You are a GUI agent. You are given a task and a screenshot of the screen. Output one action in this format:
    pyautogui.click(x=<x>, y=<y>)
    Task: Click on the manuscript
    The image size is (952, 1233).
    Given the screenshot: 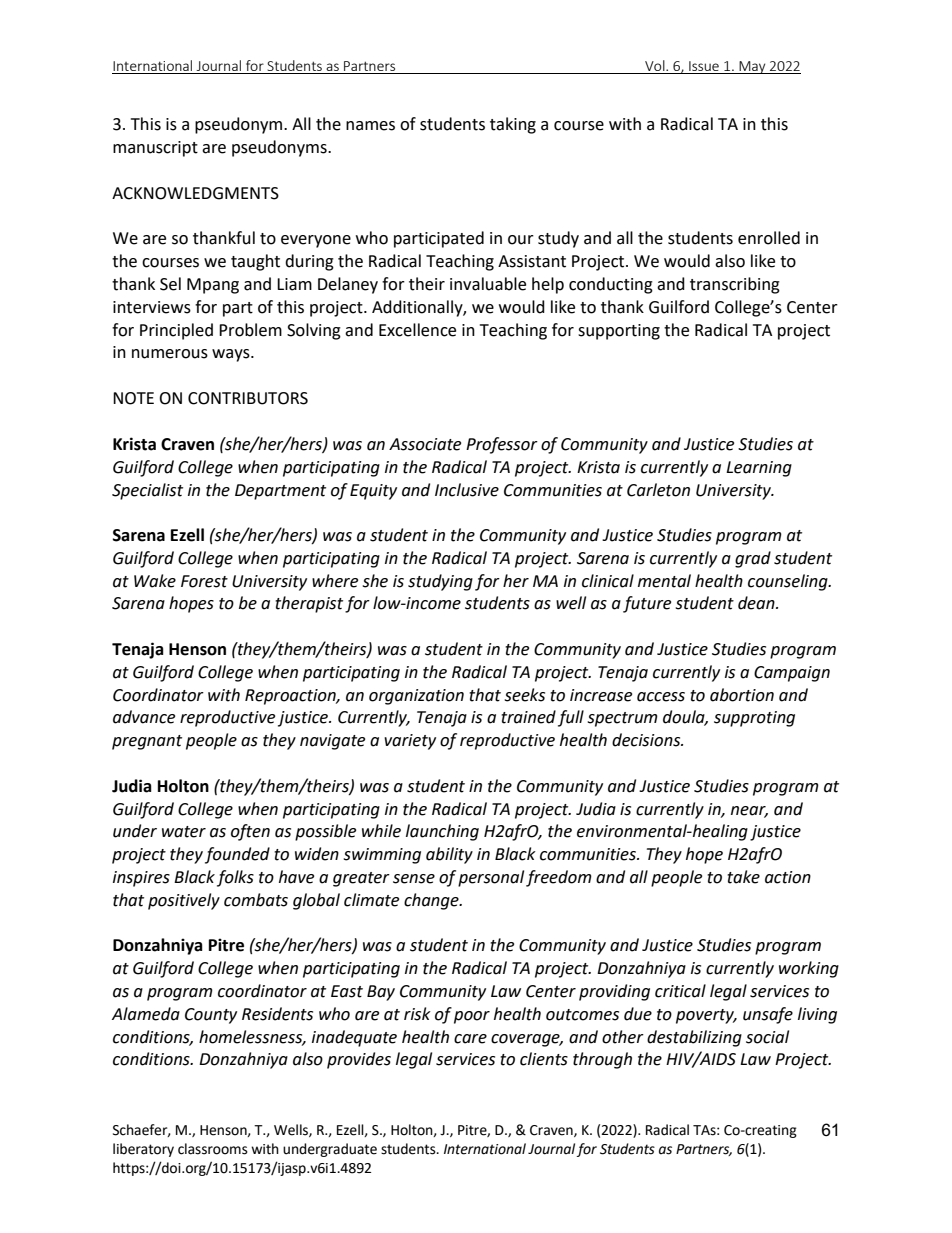 What is the action you would take?
    pyautogui.click(x=155, y=149)
